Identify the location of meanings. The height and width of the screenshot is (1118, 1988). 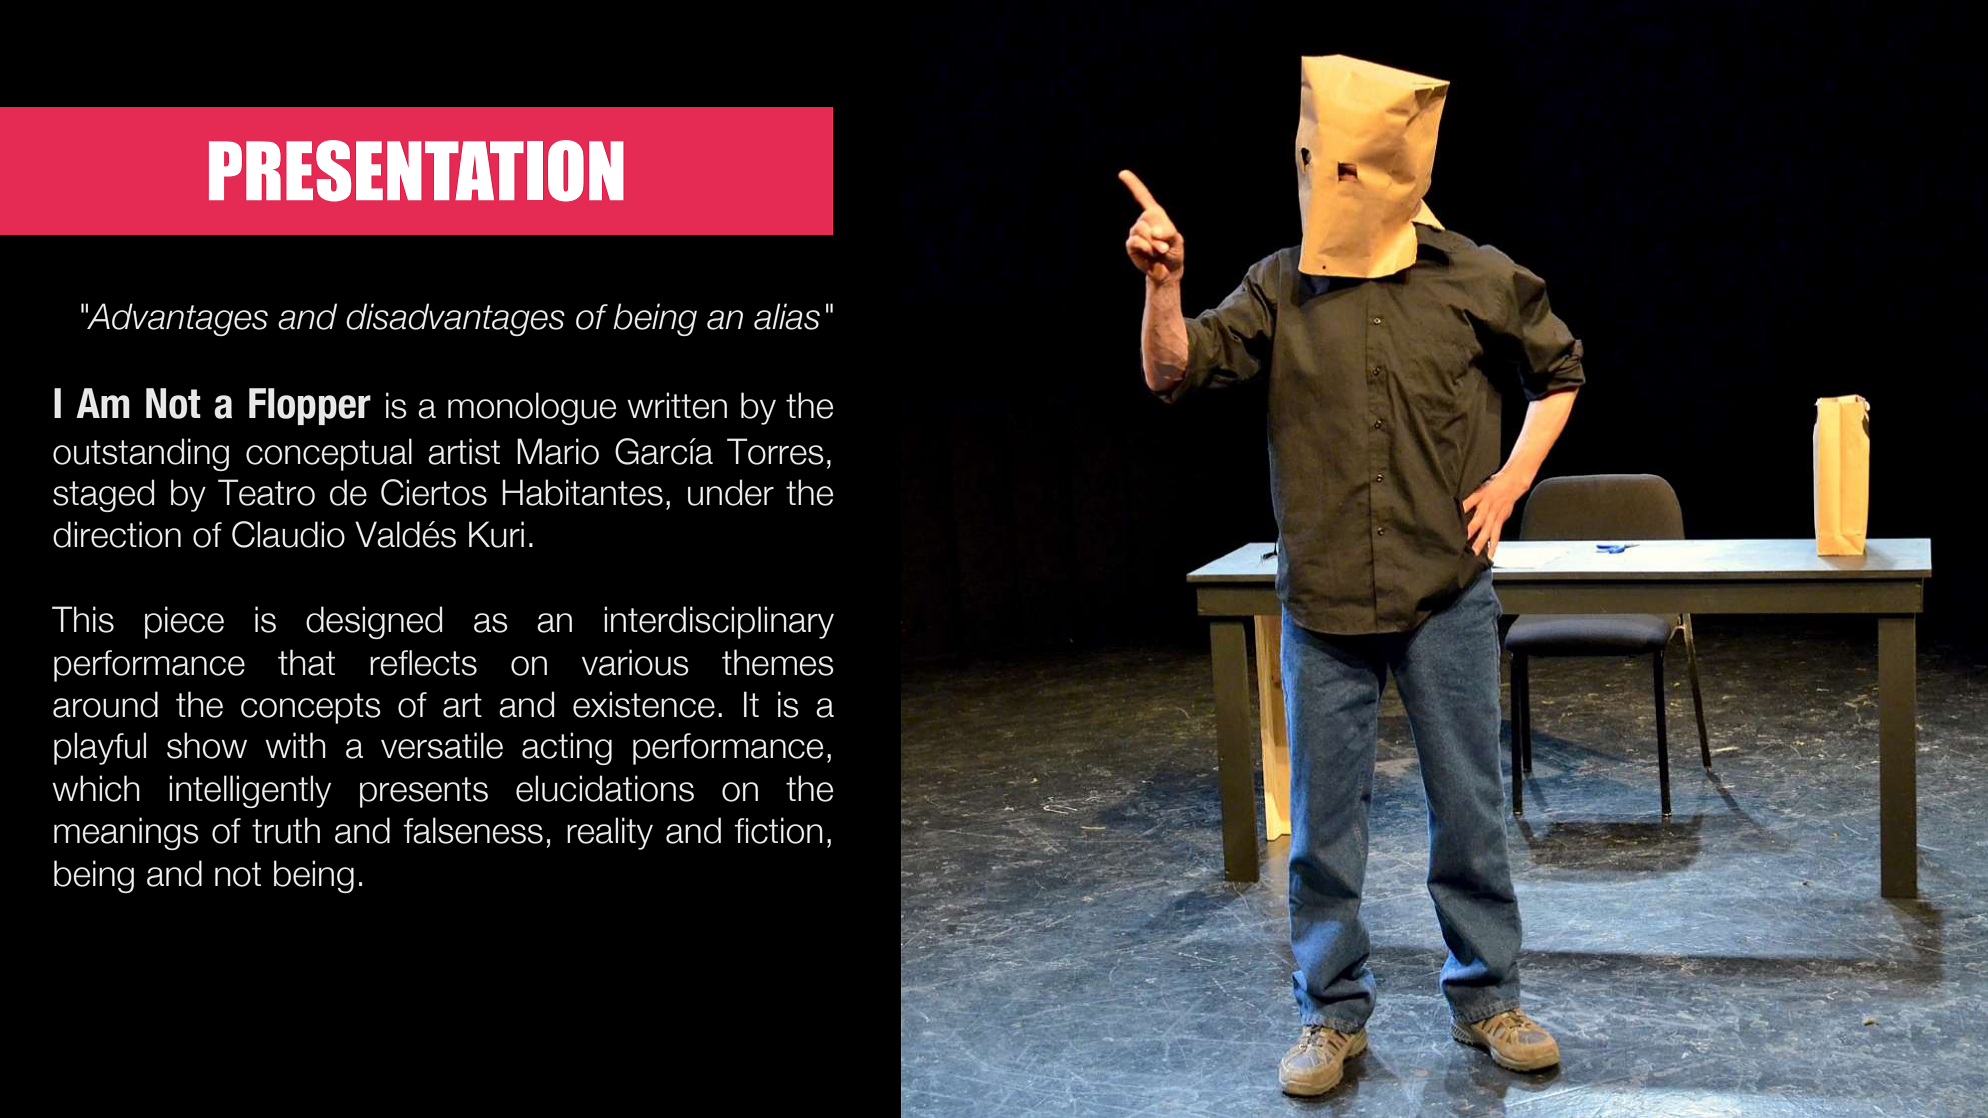
(126, 833).
